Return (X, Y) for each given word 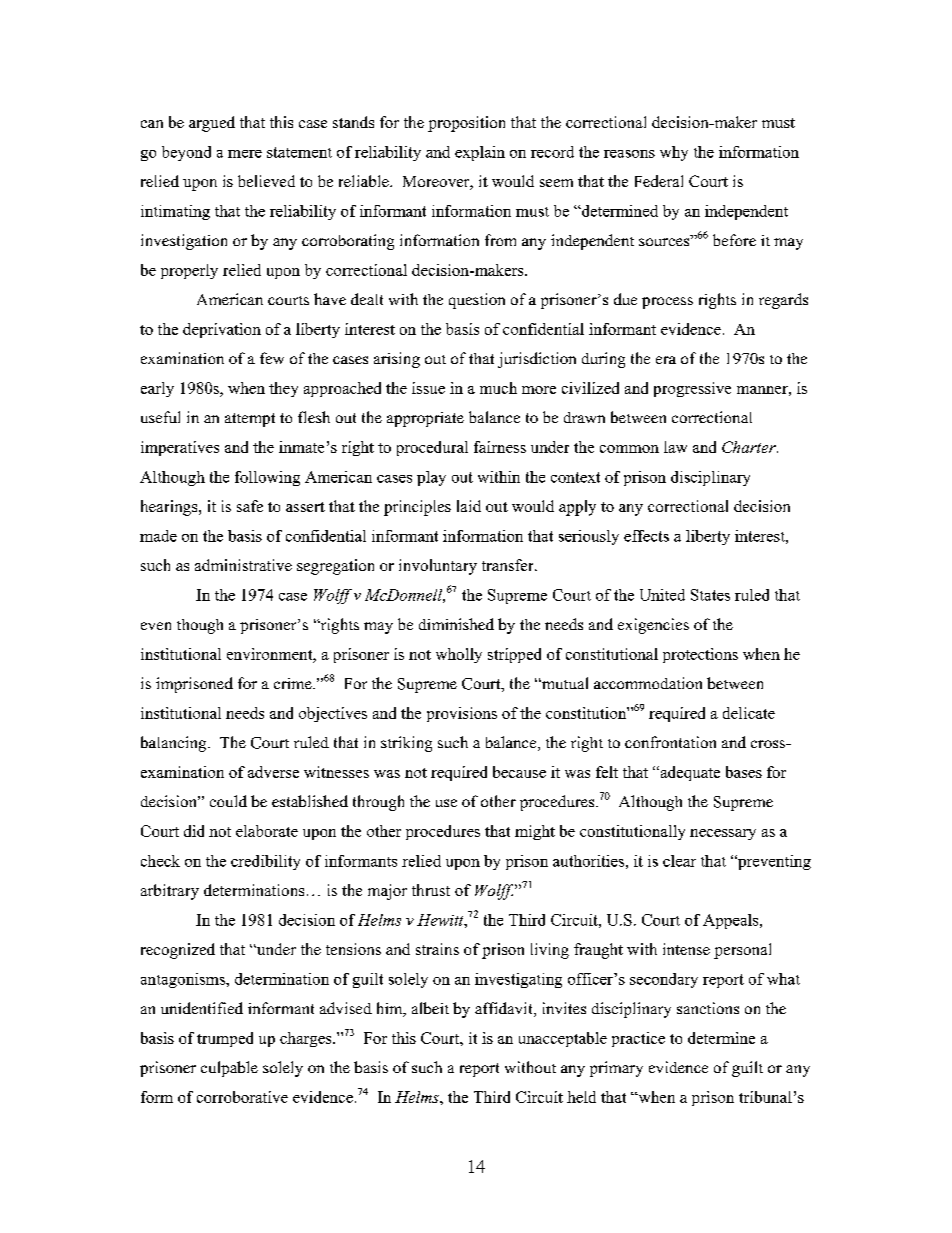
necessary (723, 834)
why (674, 153)
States (710, 595)
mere (245, 154)
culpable (229, 1069)
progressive (692, 389)
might (535, 832)
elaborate (267, 831)
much (498, 388)
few (272, 358)
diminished (456, 624)
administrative (243, 565)
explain (480, 153)
